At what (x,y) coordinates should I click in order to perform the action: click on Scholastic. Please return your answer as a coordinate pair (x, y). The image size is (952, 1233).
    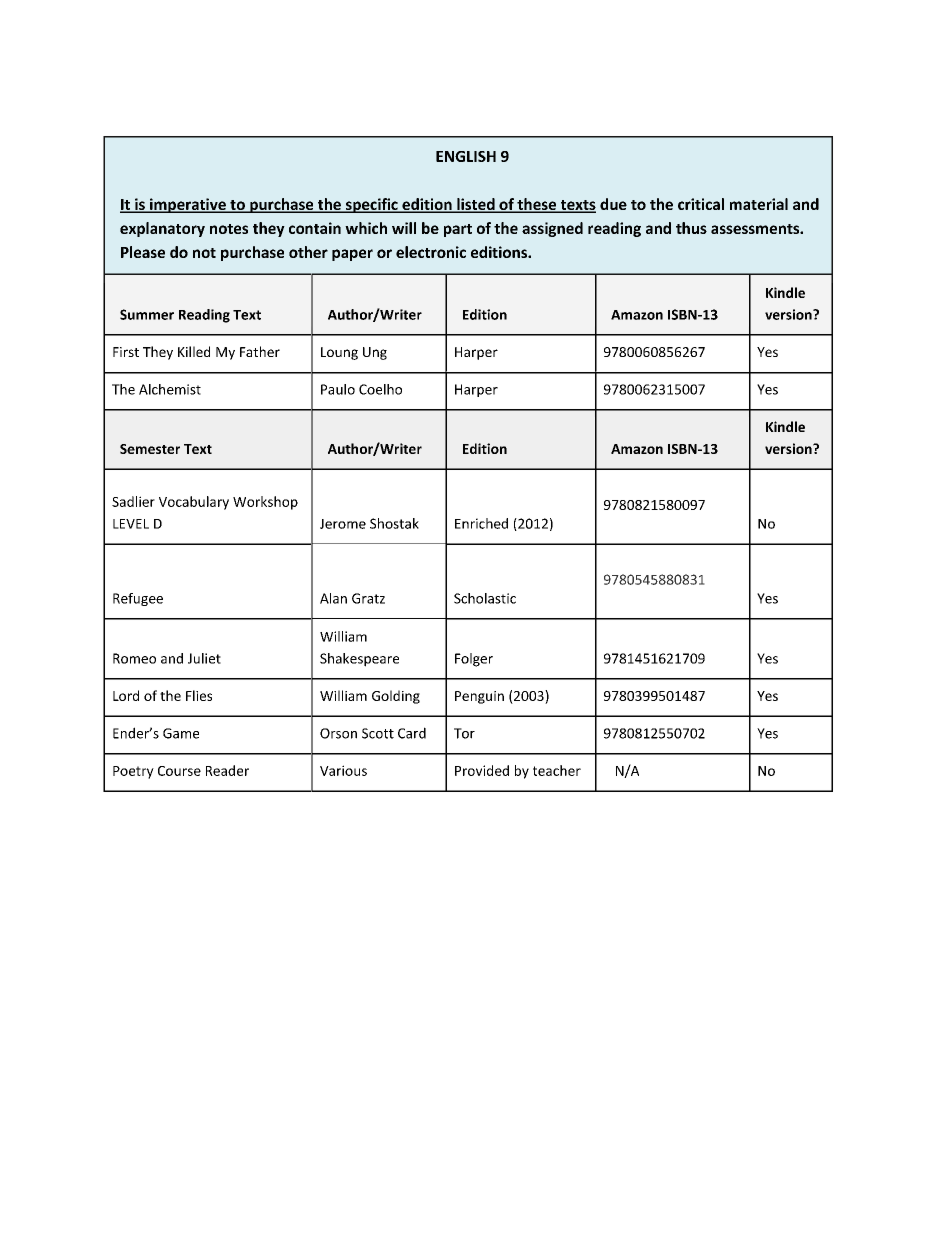
    Looking at the image, I should click on (485, 598).
